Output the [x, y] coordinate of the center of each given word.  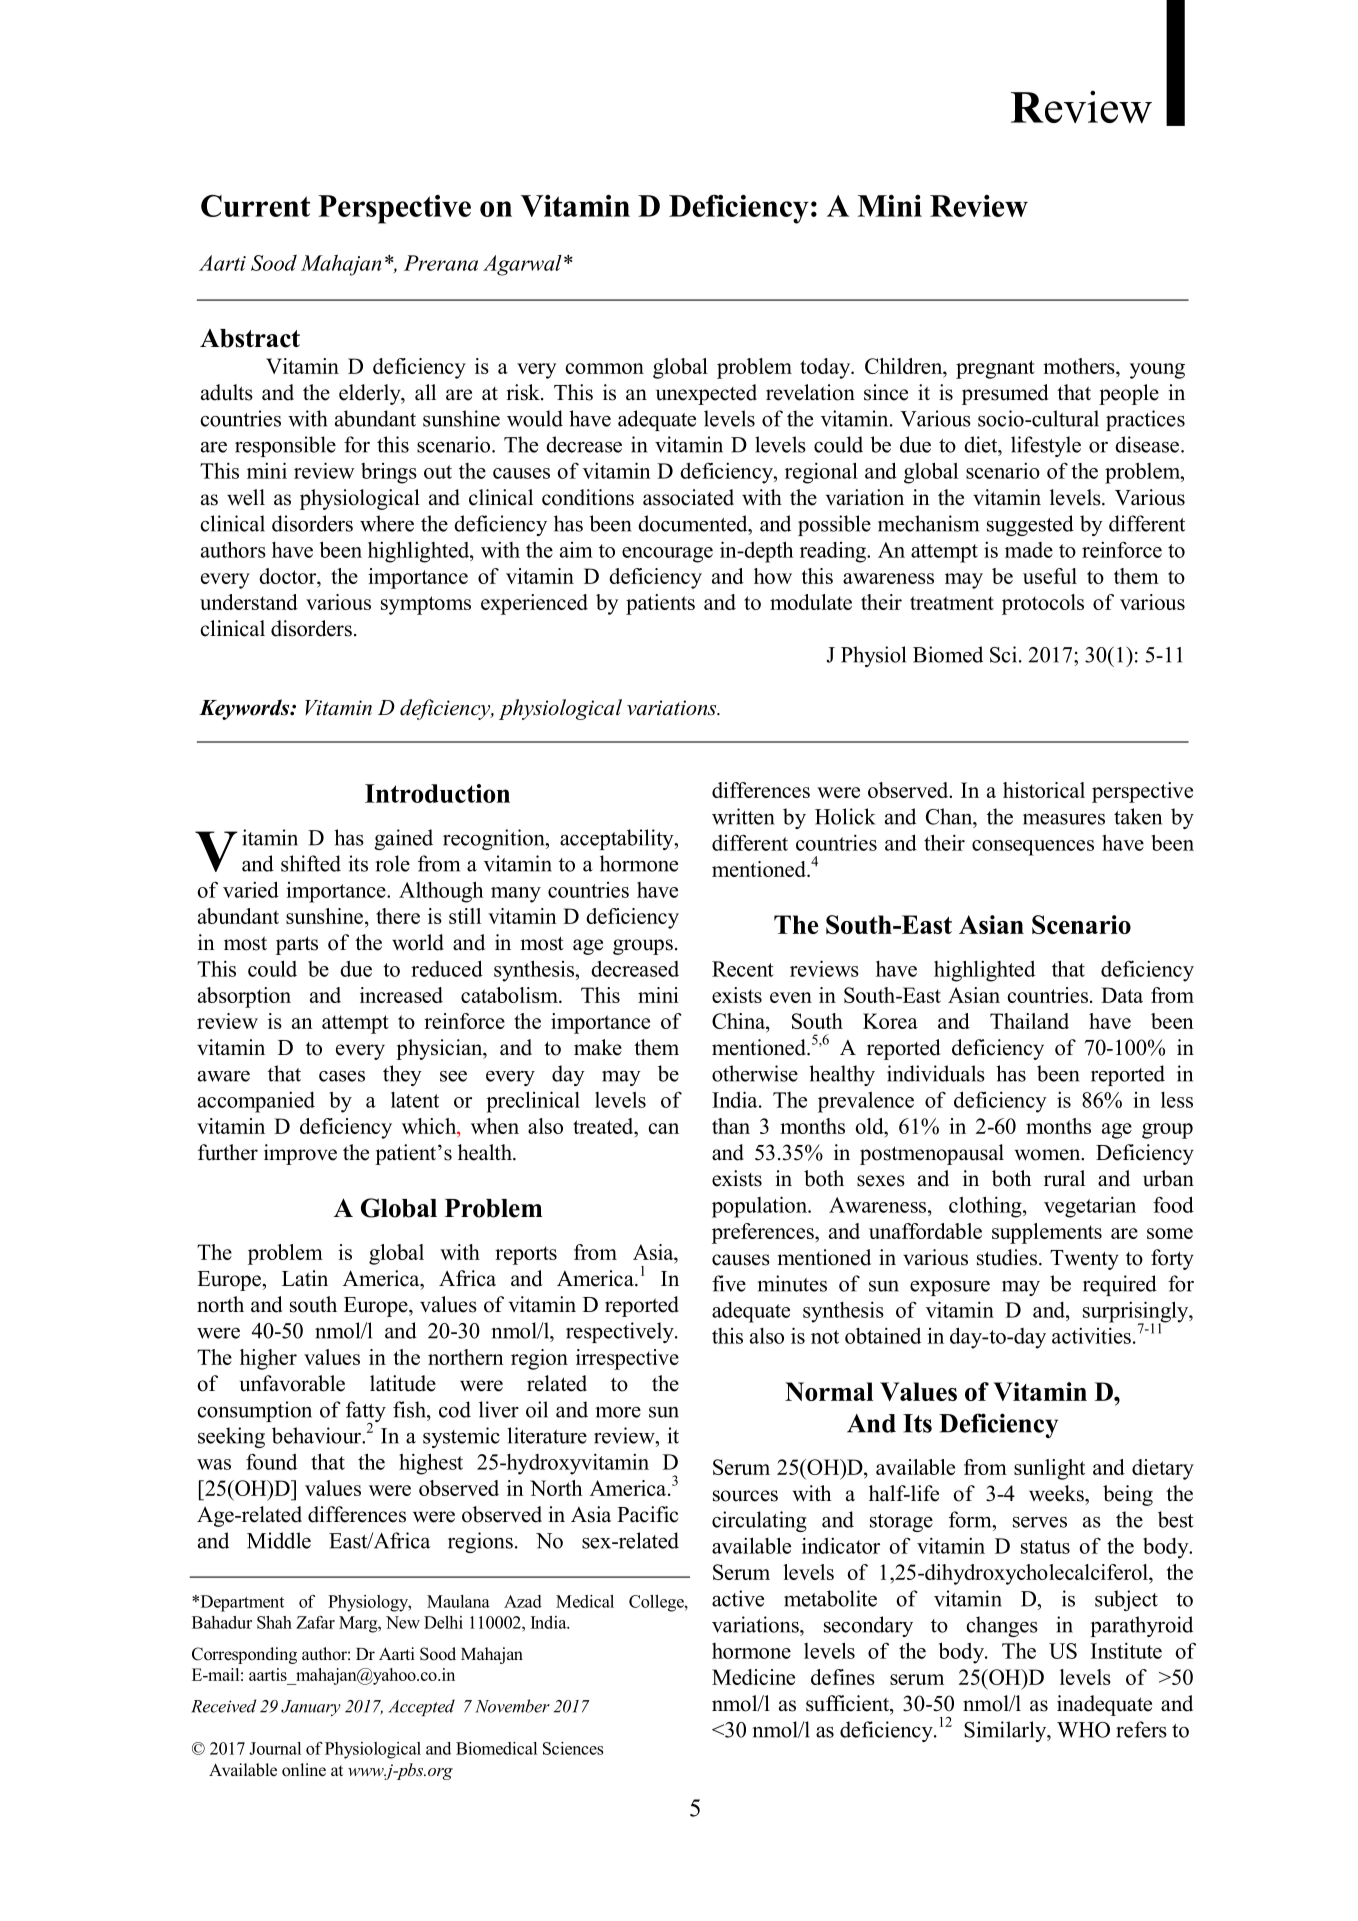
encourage [667, 555]
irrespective [627, 1359]
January [311, 1708]
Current [255, 206]
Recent [743, 969]
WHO [1083, 1730]
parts [297, 945]
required [1120, 1285]
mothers [1080, 366]
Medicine [753, 1677]
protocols [1043, 604]
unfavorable [292, 1383]
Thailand [1029, 1021]
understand [249, 602]
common [604, 368]
